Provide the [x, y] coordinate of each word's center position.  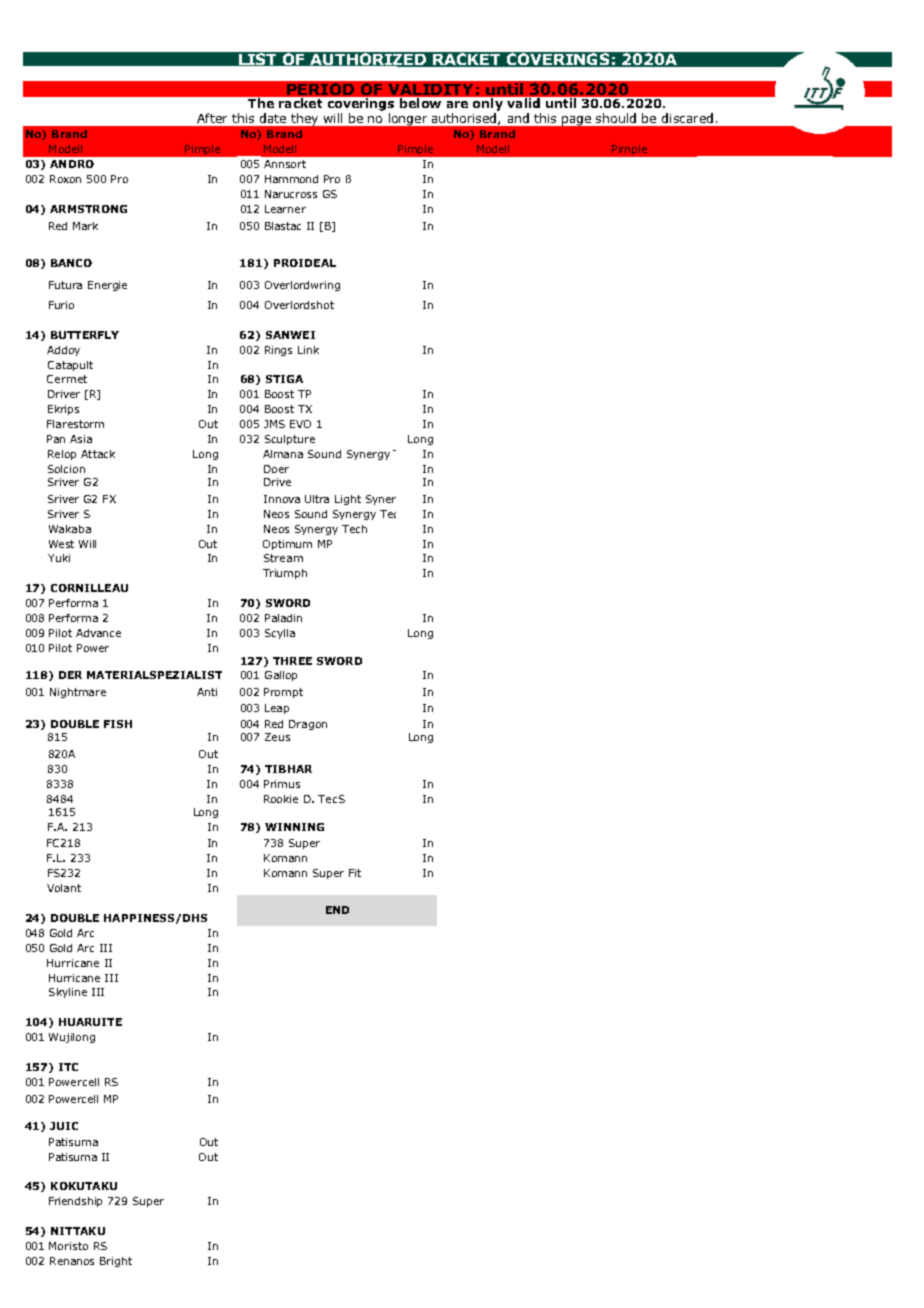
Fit [355, 873]
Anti [207, 692]
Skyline [68, 993]
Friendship [75, 1202]
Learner [285, 209]
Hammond [291, 179]
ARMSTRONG [88, 209]
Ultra [317, 499]
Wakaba [70, 529]
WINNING [294, 827]
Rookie [281, 799]
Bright [116, 1262]
